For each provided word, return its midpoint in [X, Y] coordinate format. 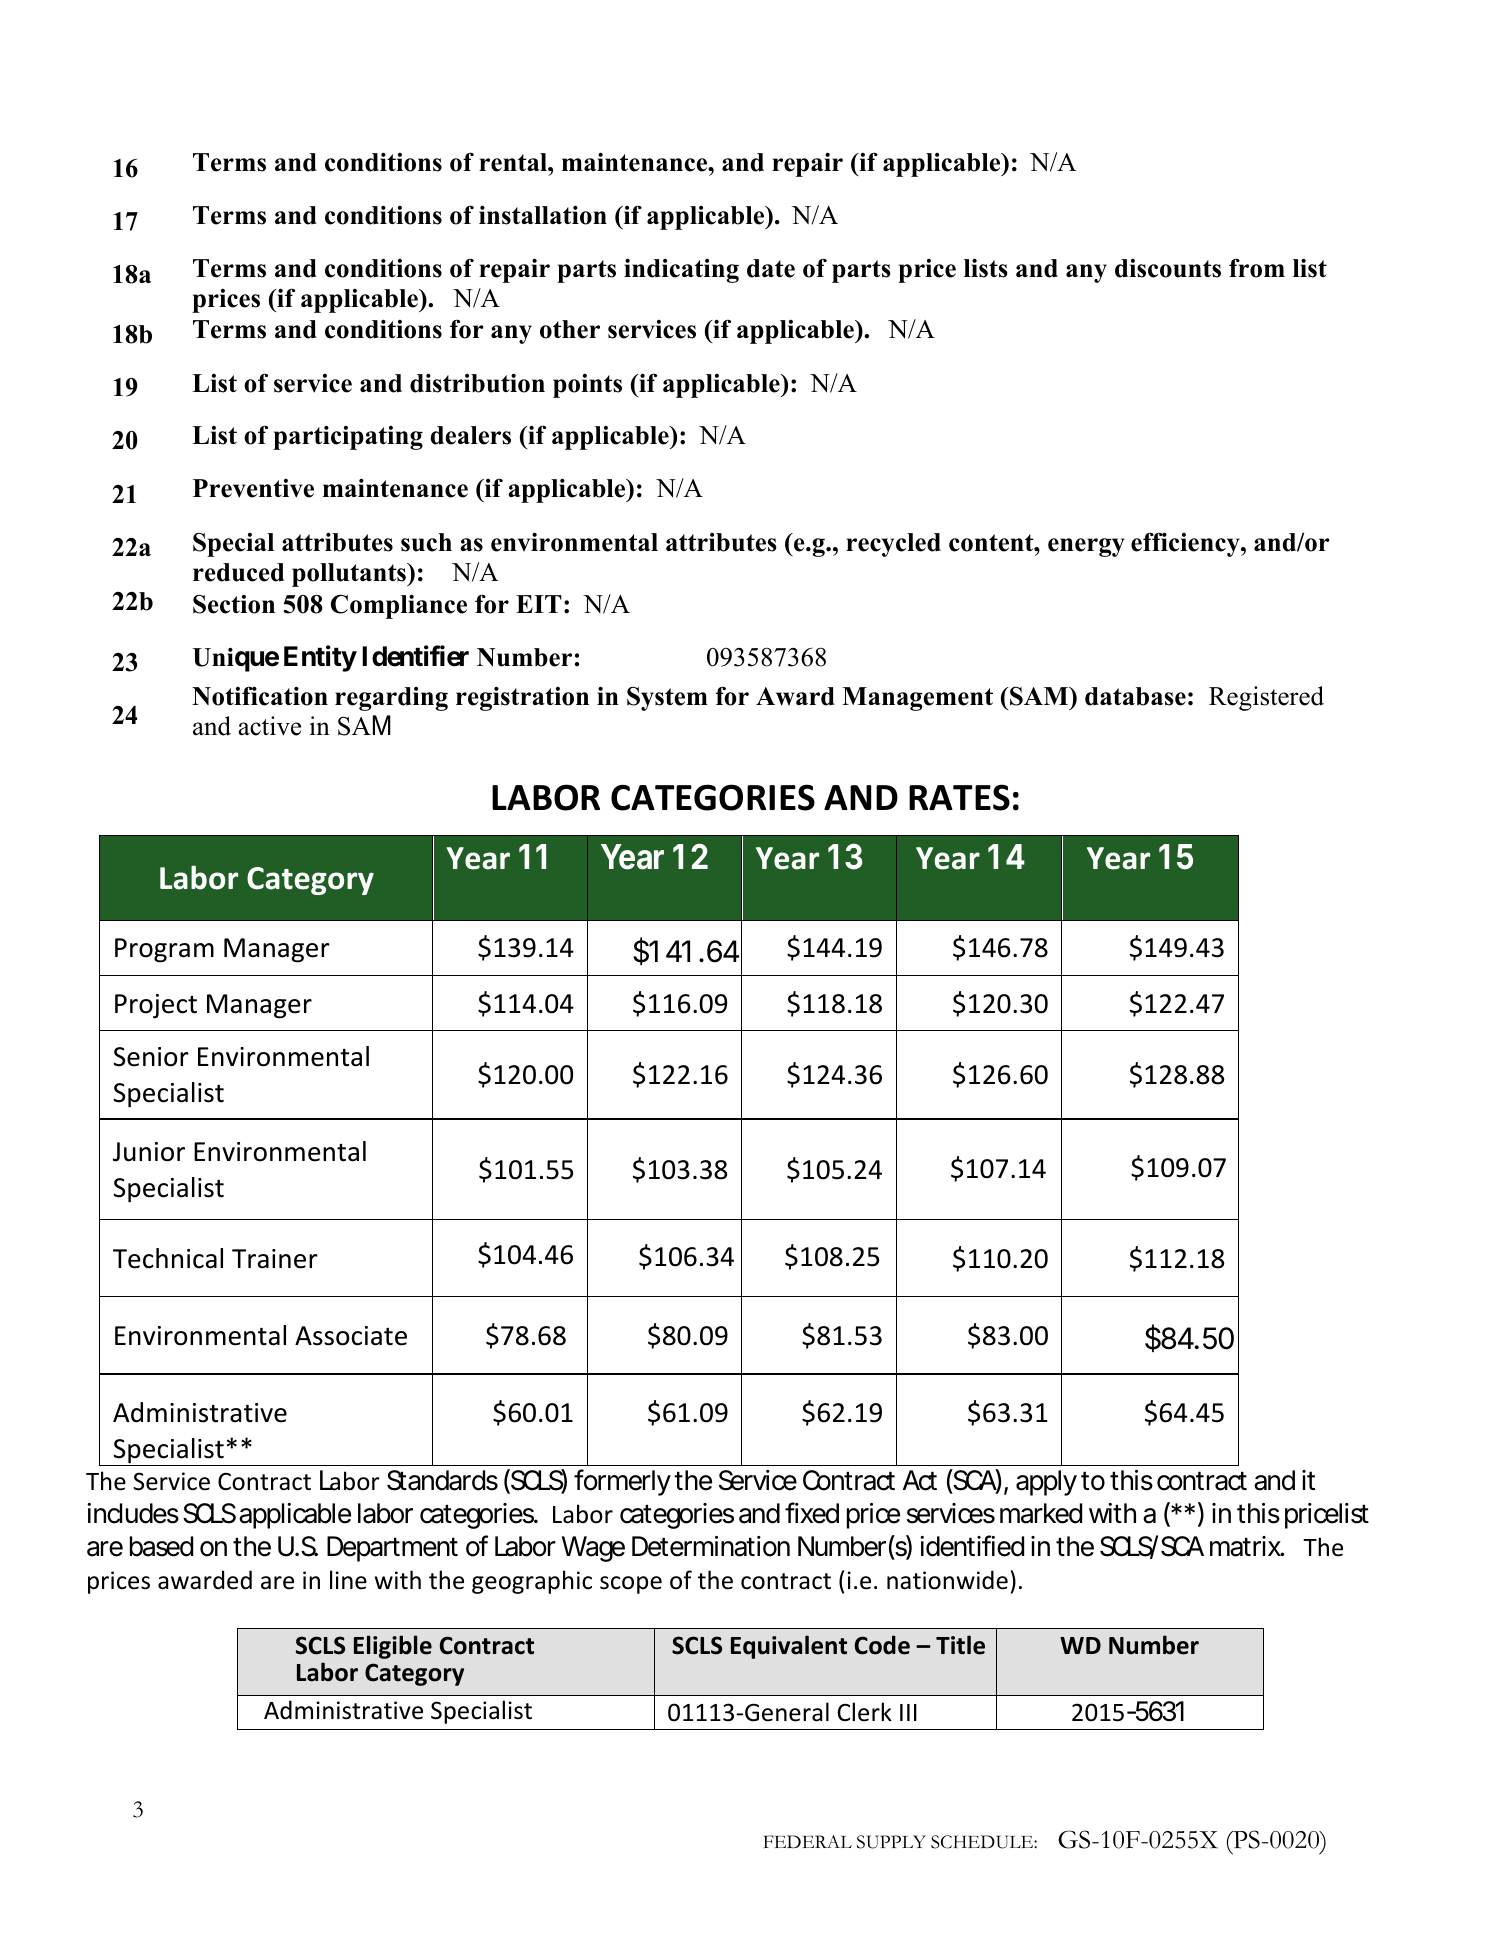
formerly [622, 1482]
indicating [681, 270]
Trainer [275, 1259]
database [1135, 696]
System [667, 698]
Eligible [393, 1647]
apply [1046, 1483]
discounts [1168, 268]
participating [348, 437]
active [269, 726]
